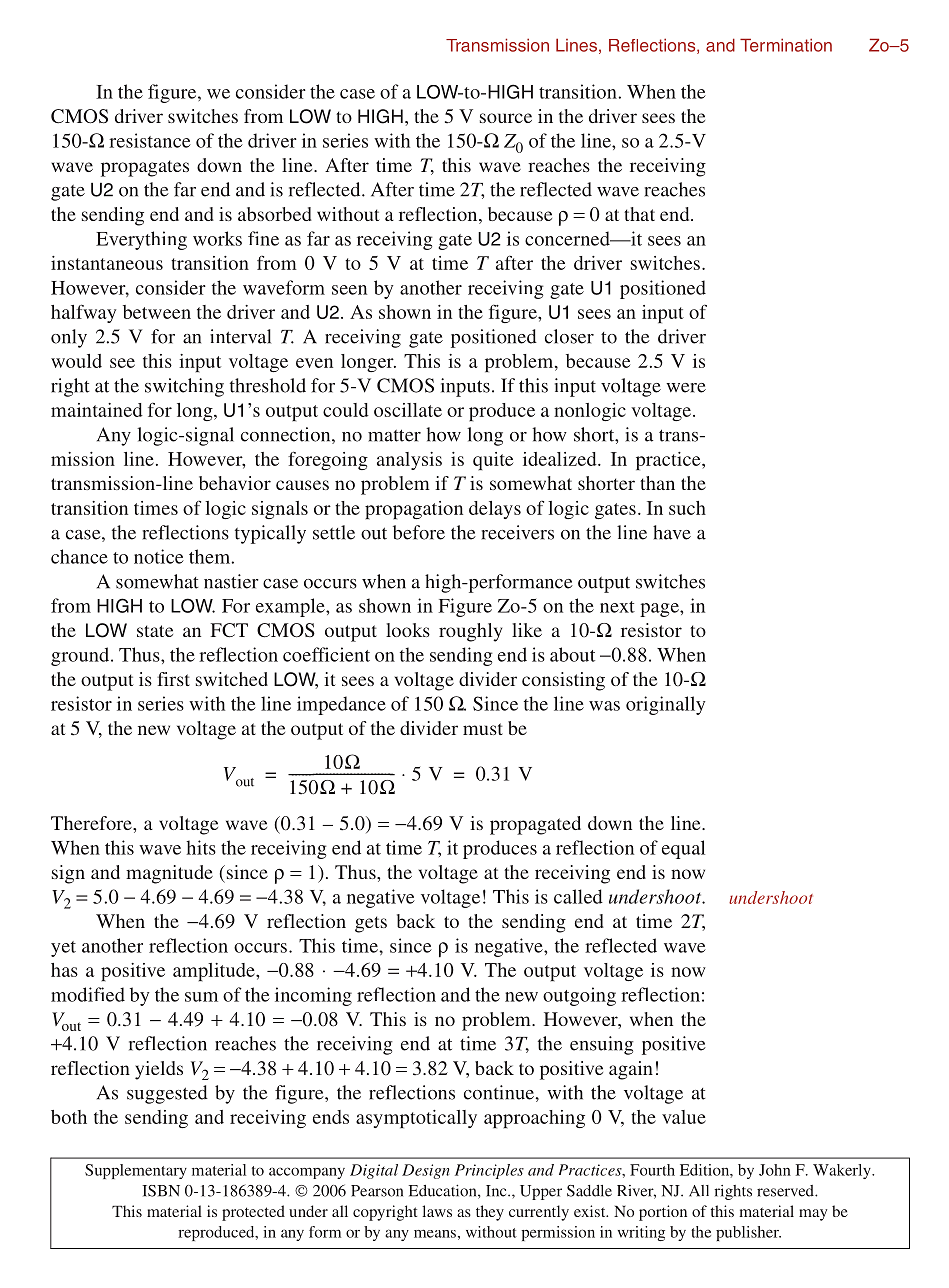 Image resolution: width=949 pixels, height=1288 pixels. What do you see at coordinates (169, 874) in the screenshot?
I see `magnitude` at bounding box center [169, 874].
